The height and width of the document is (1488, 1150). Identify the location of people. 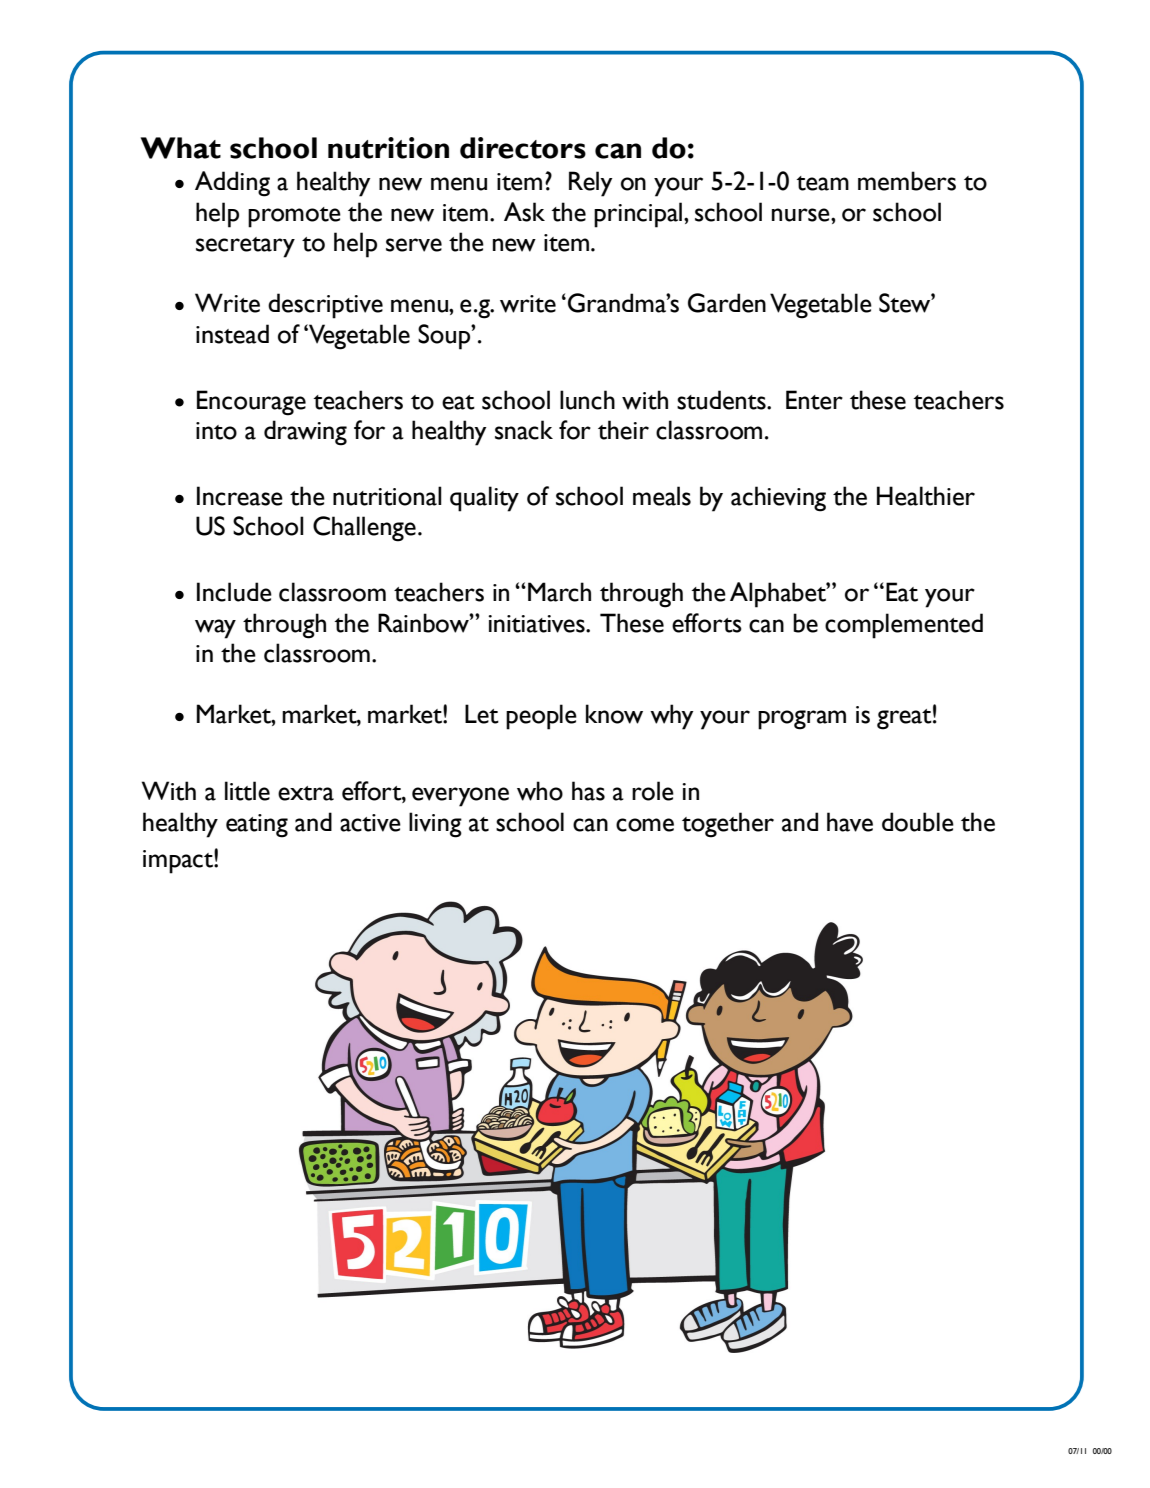
(541, 717).
